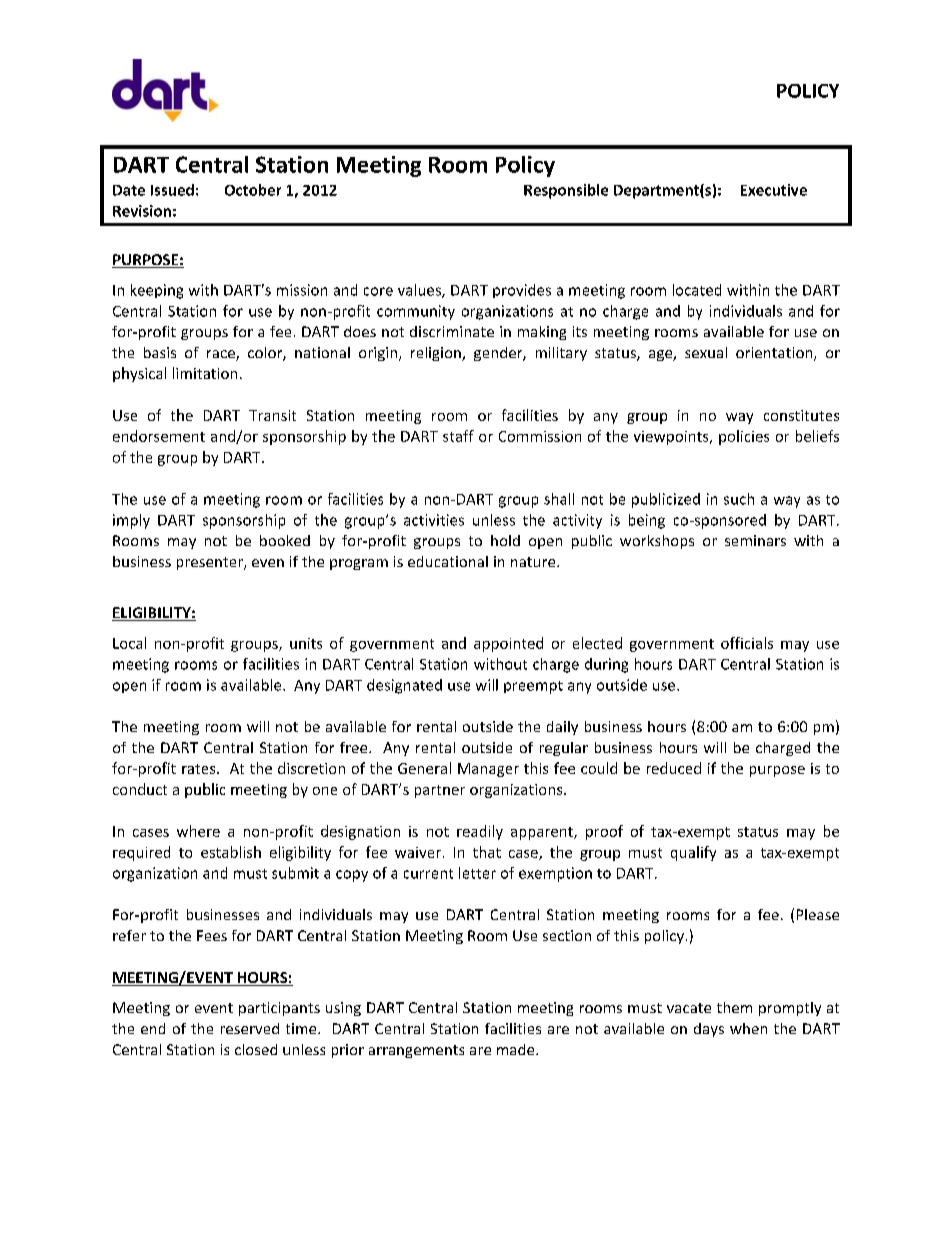 This document has width=952, height=1233. I want to click on officials, so click(747, 643).
